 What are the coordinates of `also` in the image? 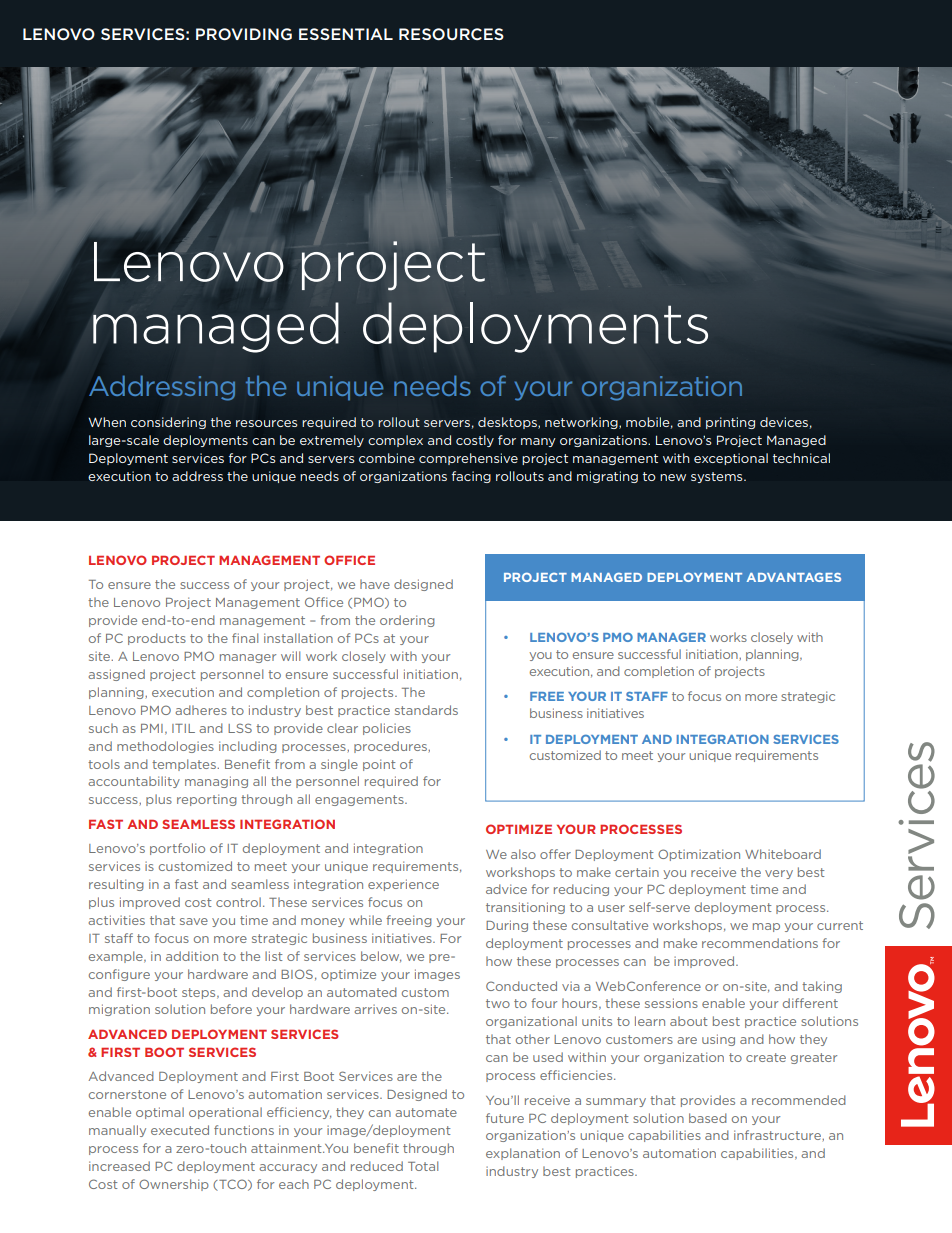 It's located at (523, 854).
